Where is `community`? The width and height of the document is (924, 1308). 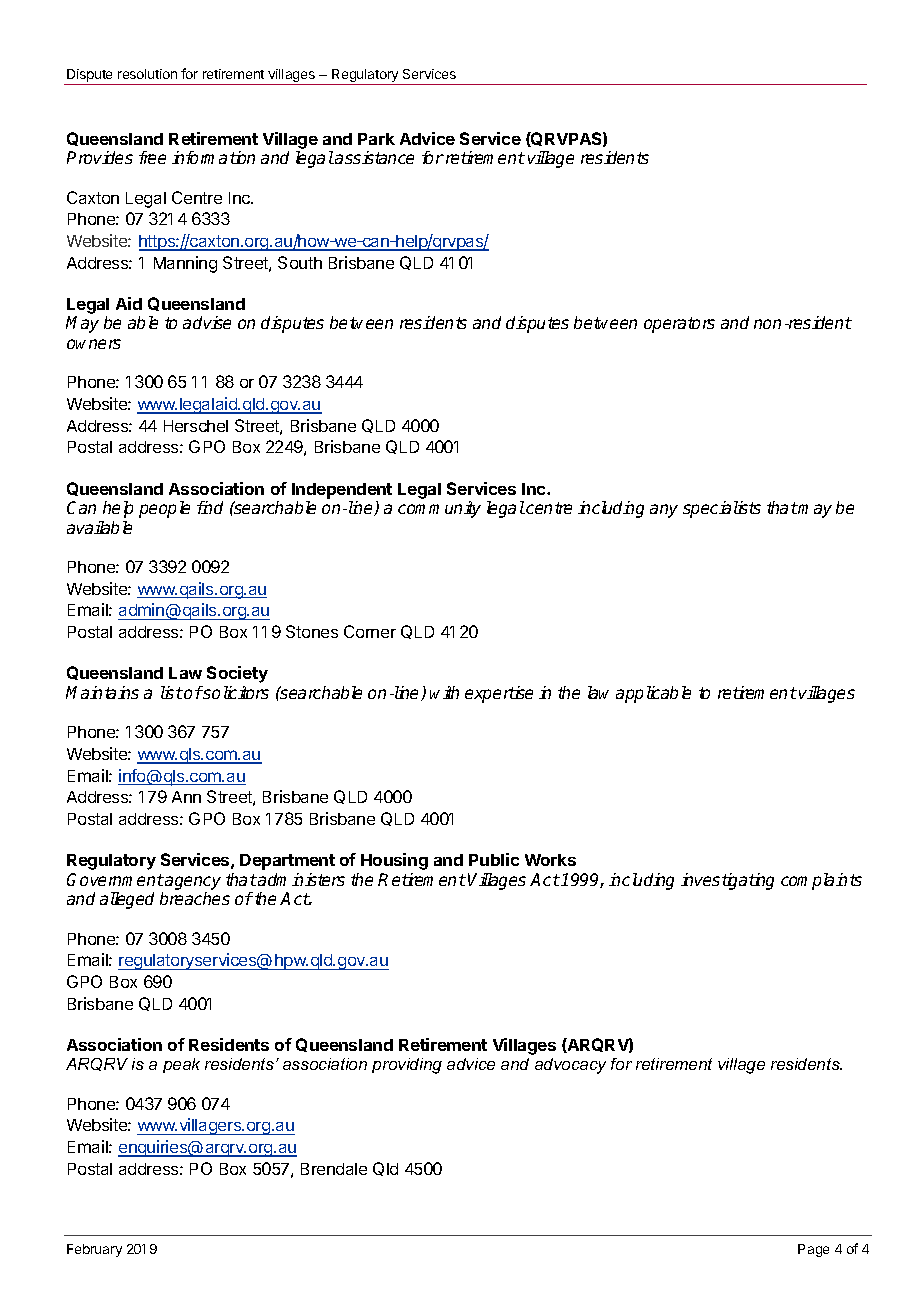 community is located at coordinates (439, 509).
